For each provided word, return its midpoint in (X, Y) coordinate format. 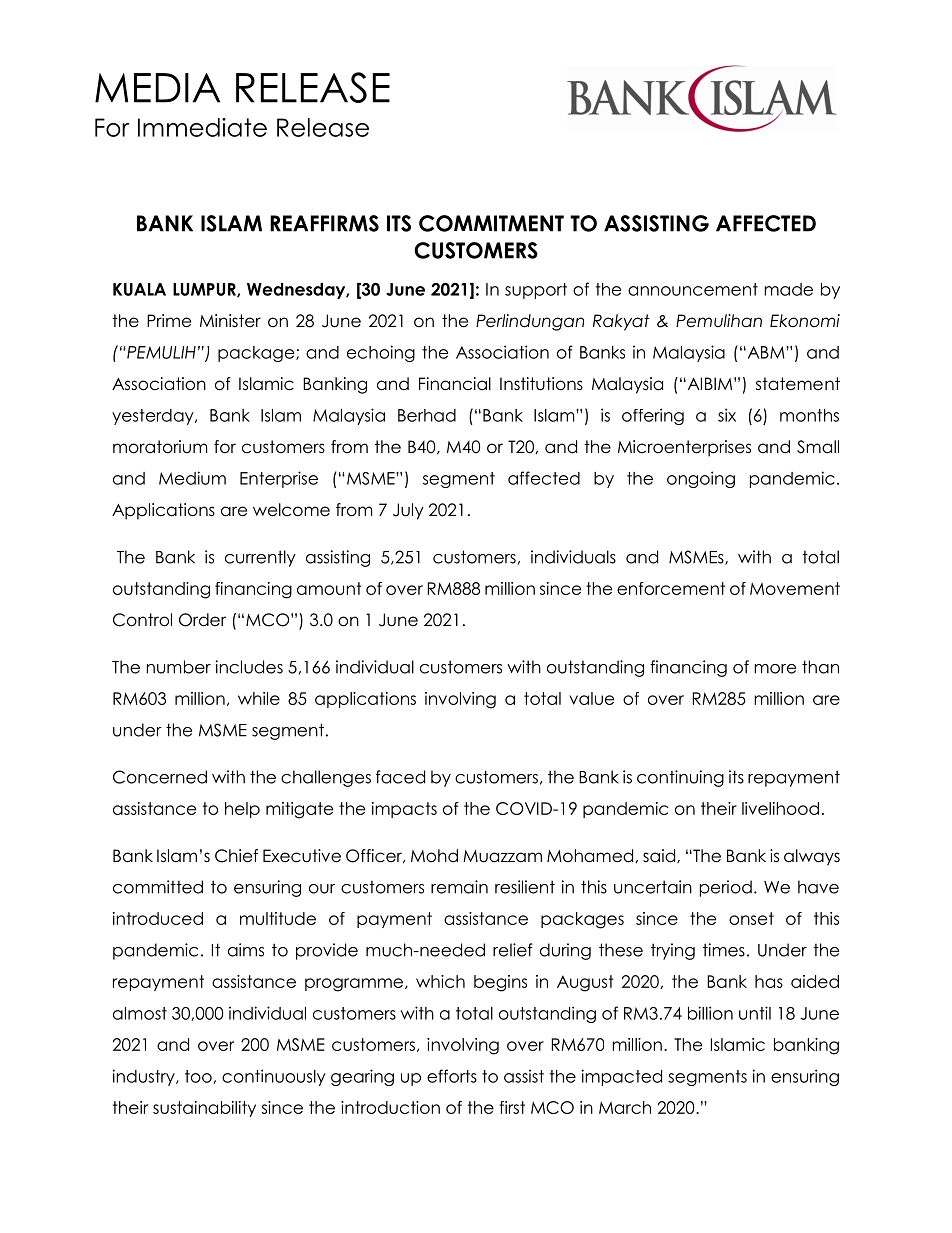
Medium (192, 478)
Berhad (427, 415)
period (726, 888)
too (199, 1077)
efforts (452, 1076)
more (775, 669)
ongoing (701, 479)
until (755, 1013)
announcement (693, 289)
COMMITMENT (491, 223)
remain (459, 887)
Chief (236, 856)
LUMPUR (205, 290)
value (592, 698)
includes (249, 667)
